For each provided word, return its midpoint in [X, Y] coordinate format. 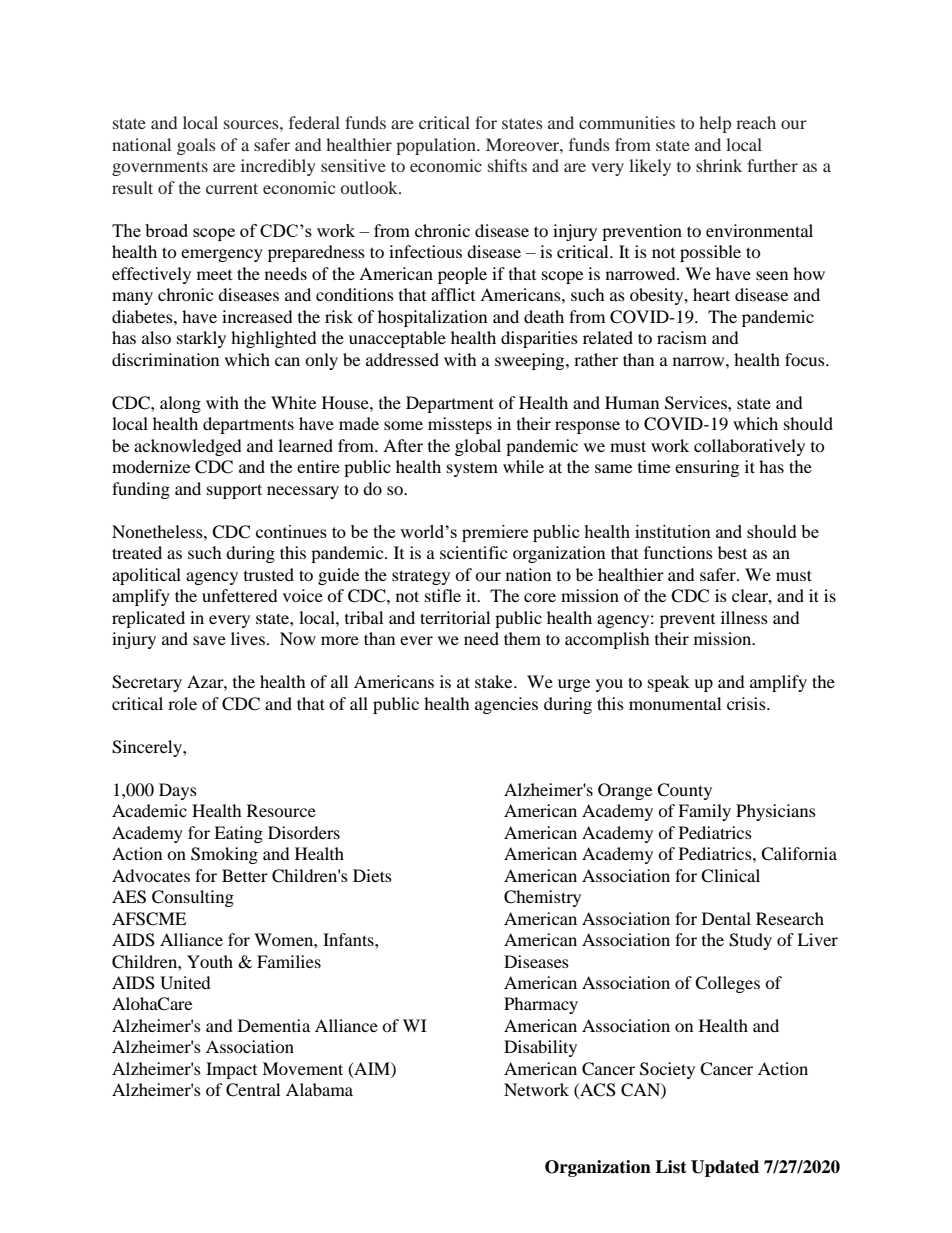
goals [196, 146]
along [180, 404]
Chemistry [542, 898]
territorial [455, 617]
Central [253, 1090]
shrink [719, 165]
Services [697, 403]
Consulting [193, 898]
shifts [507, 165]
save [209, 640]
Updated [725, 1168]
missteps [460, 425]
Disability [540, 1048]
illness [744, 617]
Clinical [730, 876]
